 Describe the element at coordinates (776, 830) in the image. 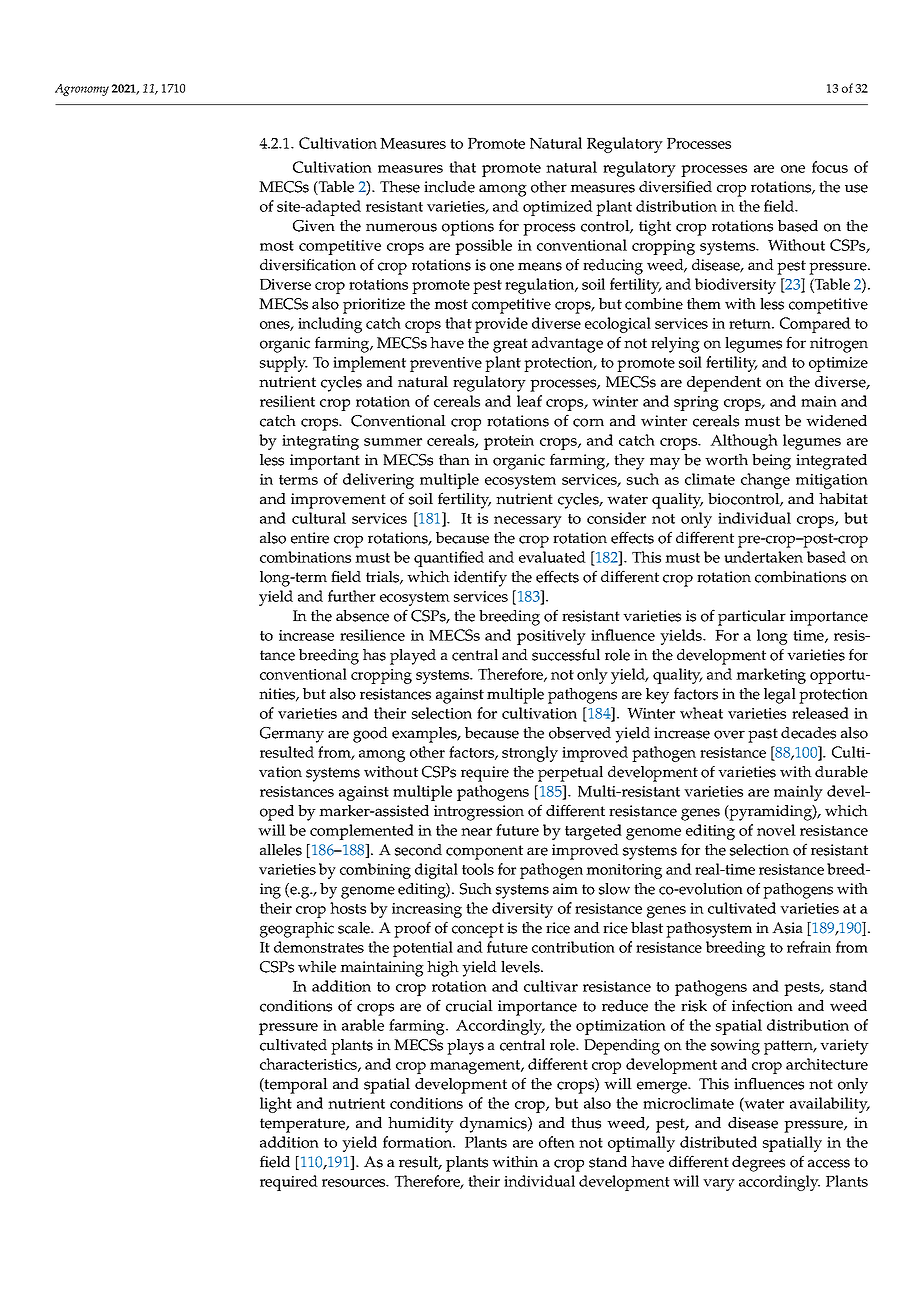

I see `novel` at that location.
